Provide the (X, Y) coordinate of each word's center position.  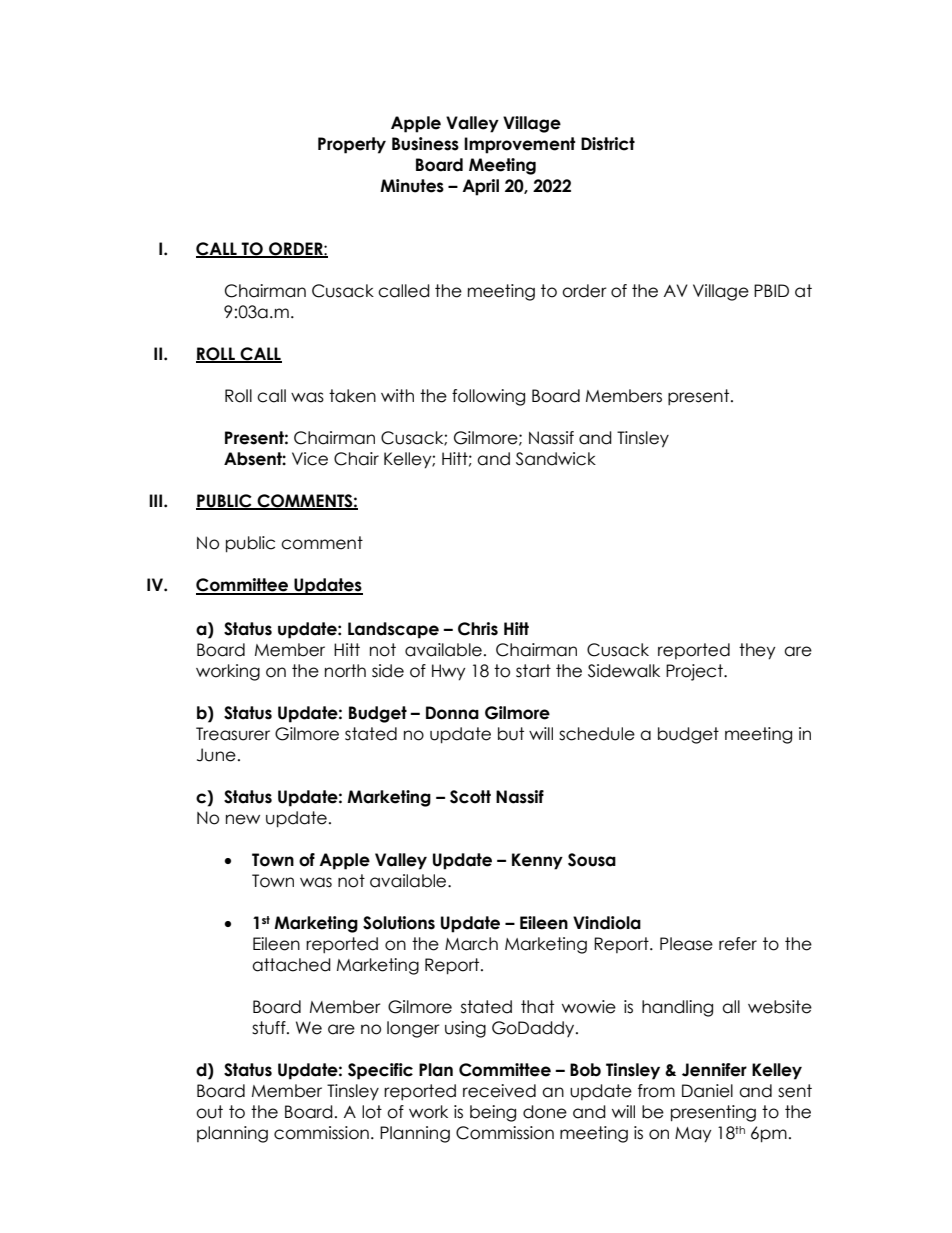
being (493, 1113)
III (157, 500)
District (608, 144)
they (757, 651)
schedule (597, 734)
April (480, 187)
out (209, 1112)
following (488, 397)
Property (352, 145)
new (243, 819)
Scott (470, 797)
